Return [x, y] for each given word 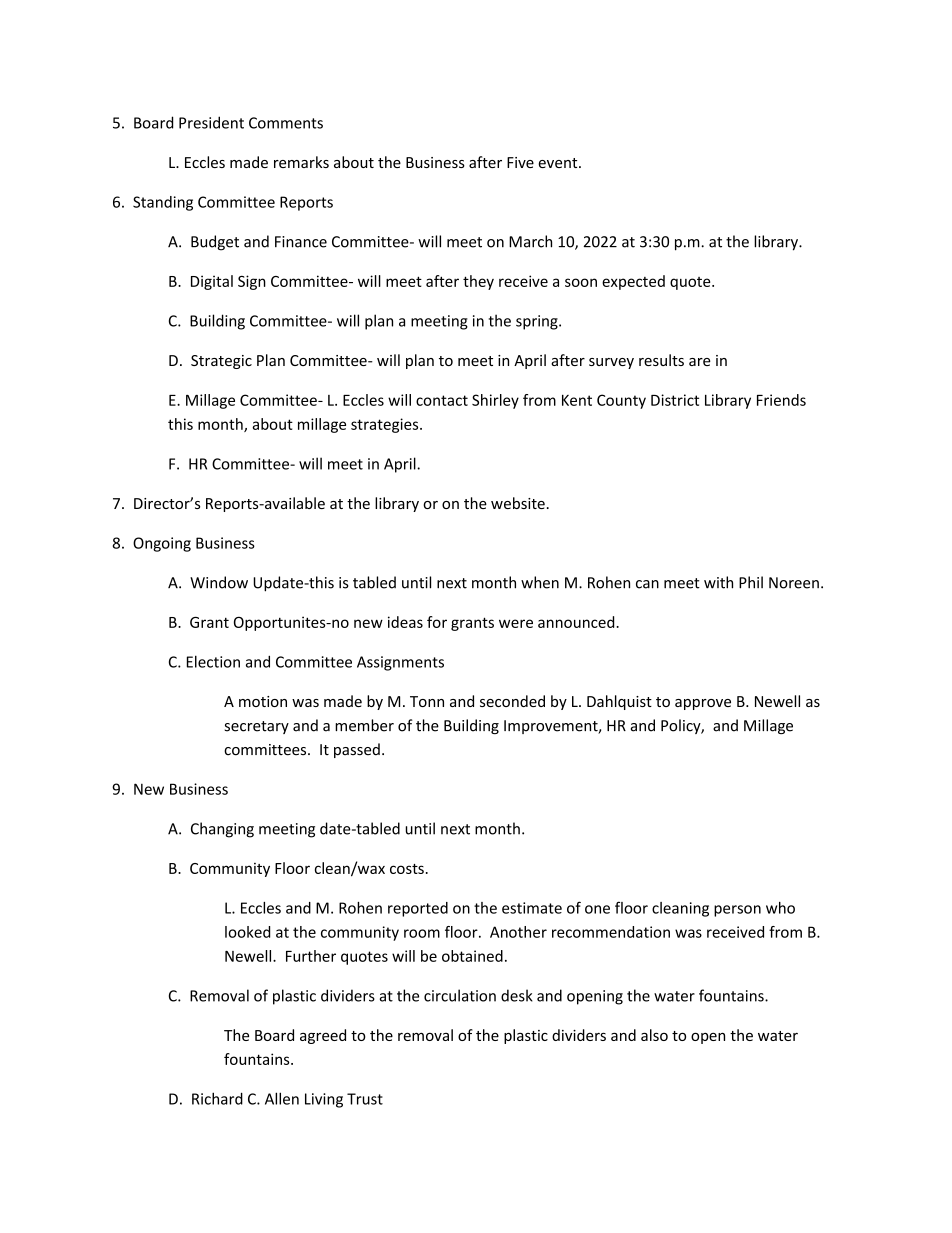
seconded [512, 701]
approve [703, 704]
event [559, 163]
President [211, 122]
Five [520, 162]
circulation [460, 995]
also [654, 1035]
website [518, 503]
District [675, 400]
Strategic [221, 362]
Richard [217, 1098]
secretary [256, 727]
